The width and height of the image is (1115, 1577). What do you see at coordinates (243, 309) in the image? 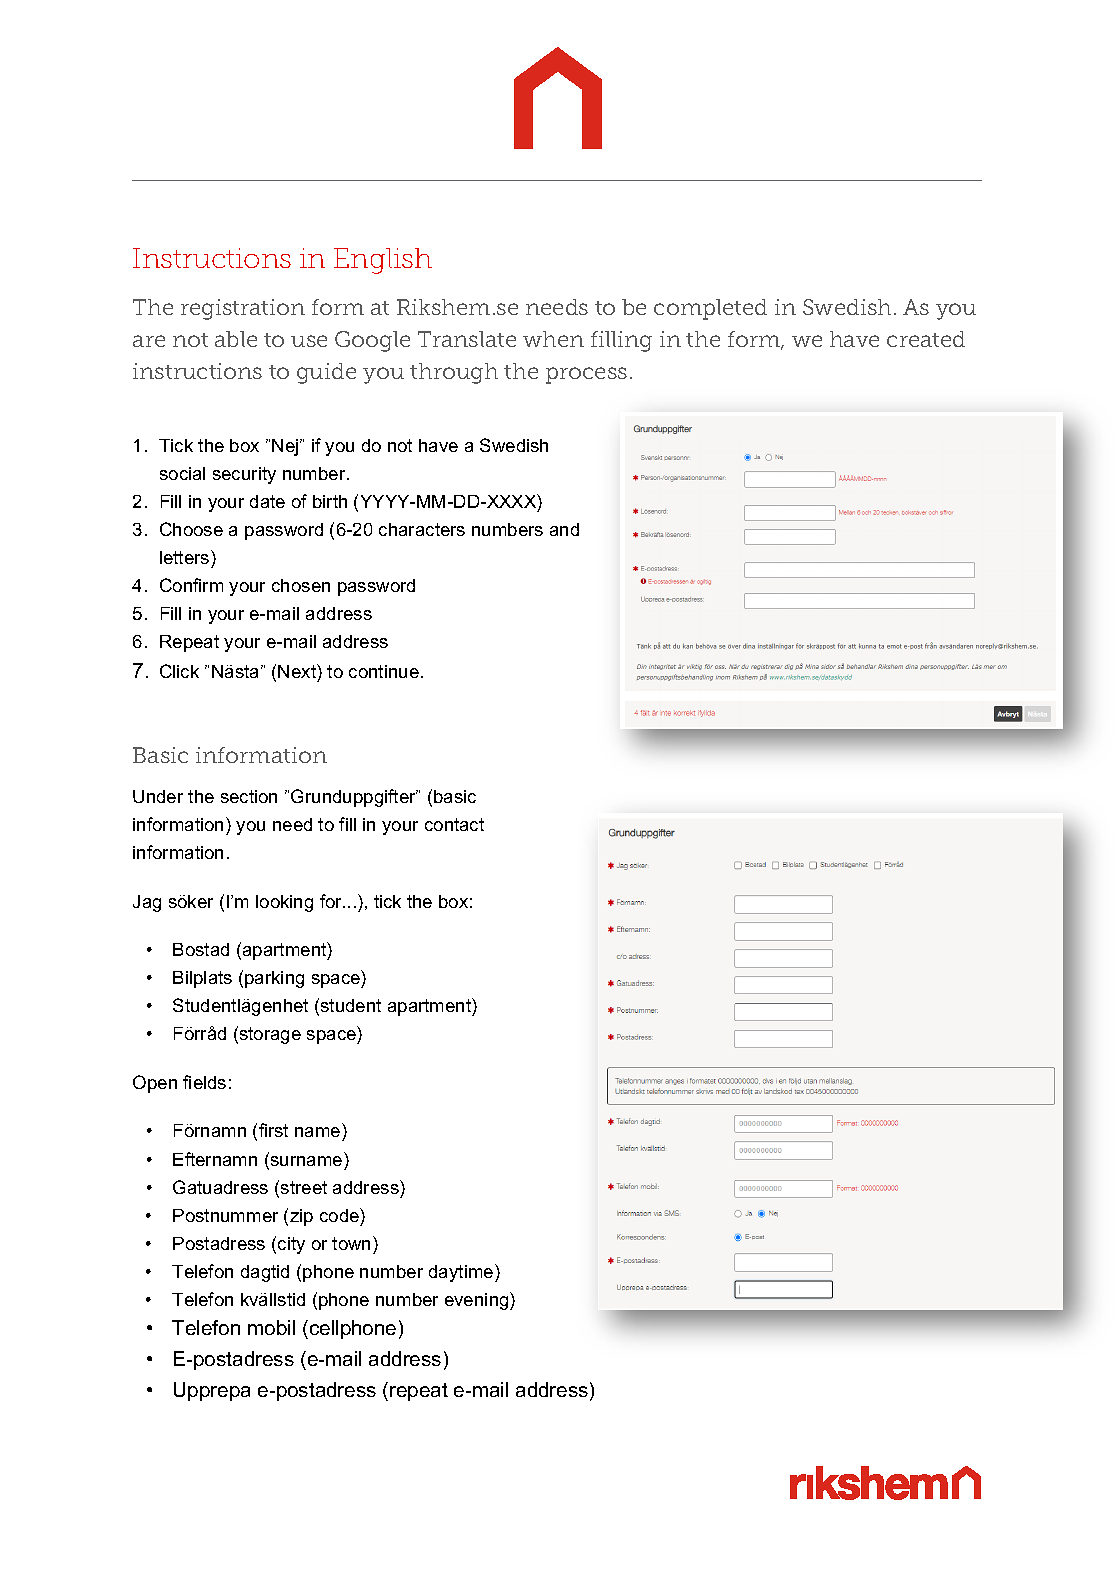
I see `registration` at bounding box center [243, 309].
